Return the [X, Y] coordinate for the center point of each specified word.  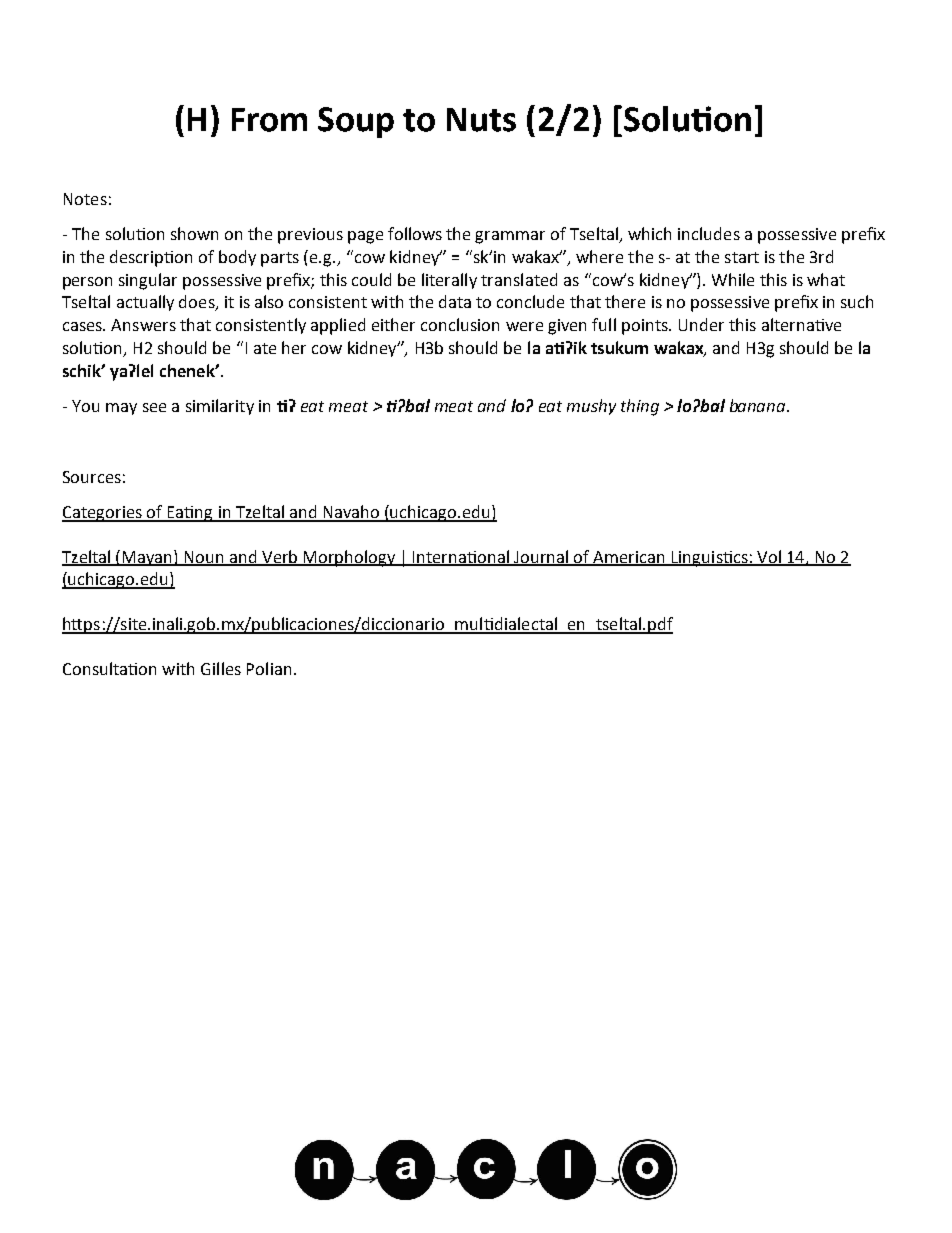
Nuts [481, 120]
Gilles [221, 668]
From [269, 120]
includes [709, 233]
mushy [591, 407]
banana [759, 405]
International [462, 557]
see [154, 407]
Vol [769, 557]
